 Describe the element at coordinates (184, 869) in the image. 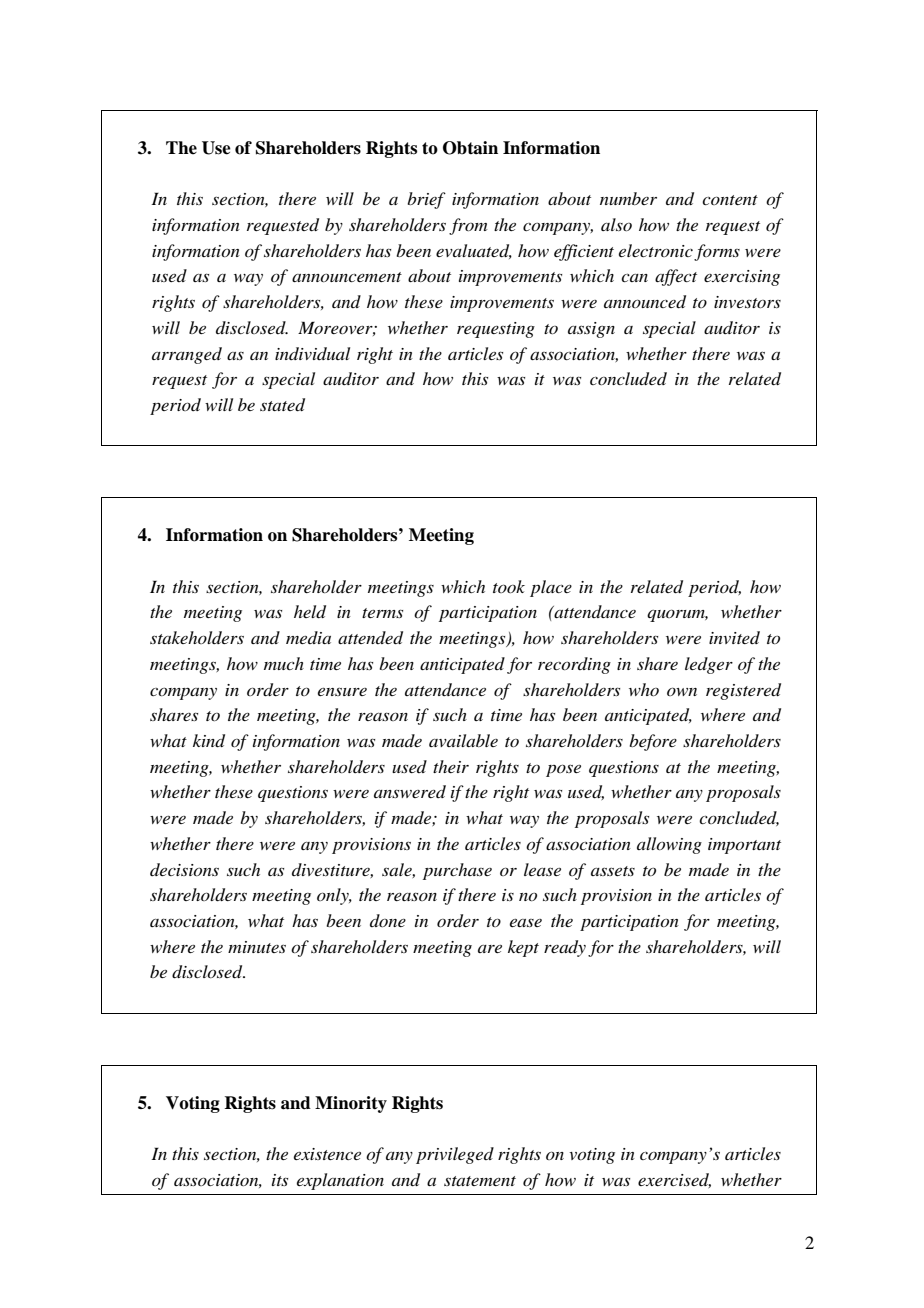

I see `decisions` at that location.
